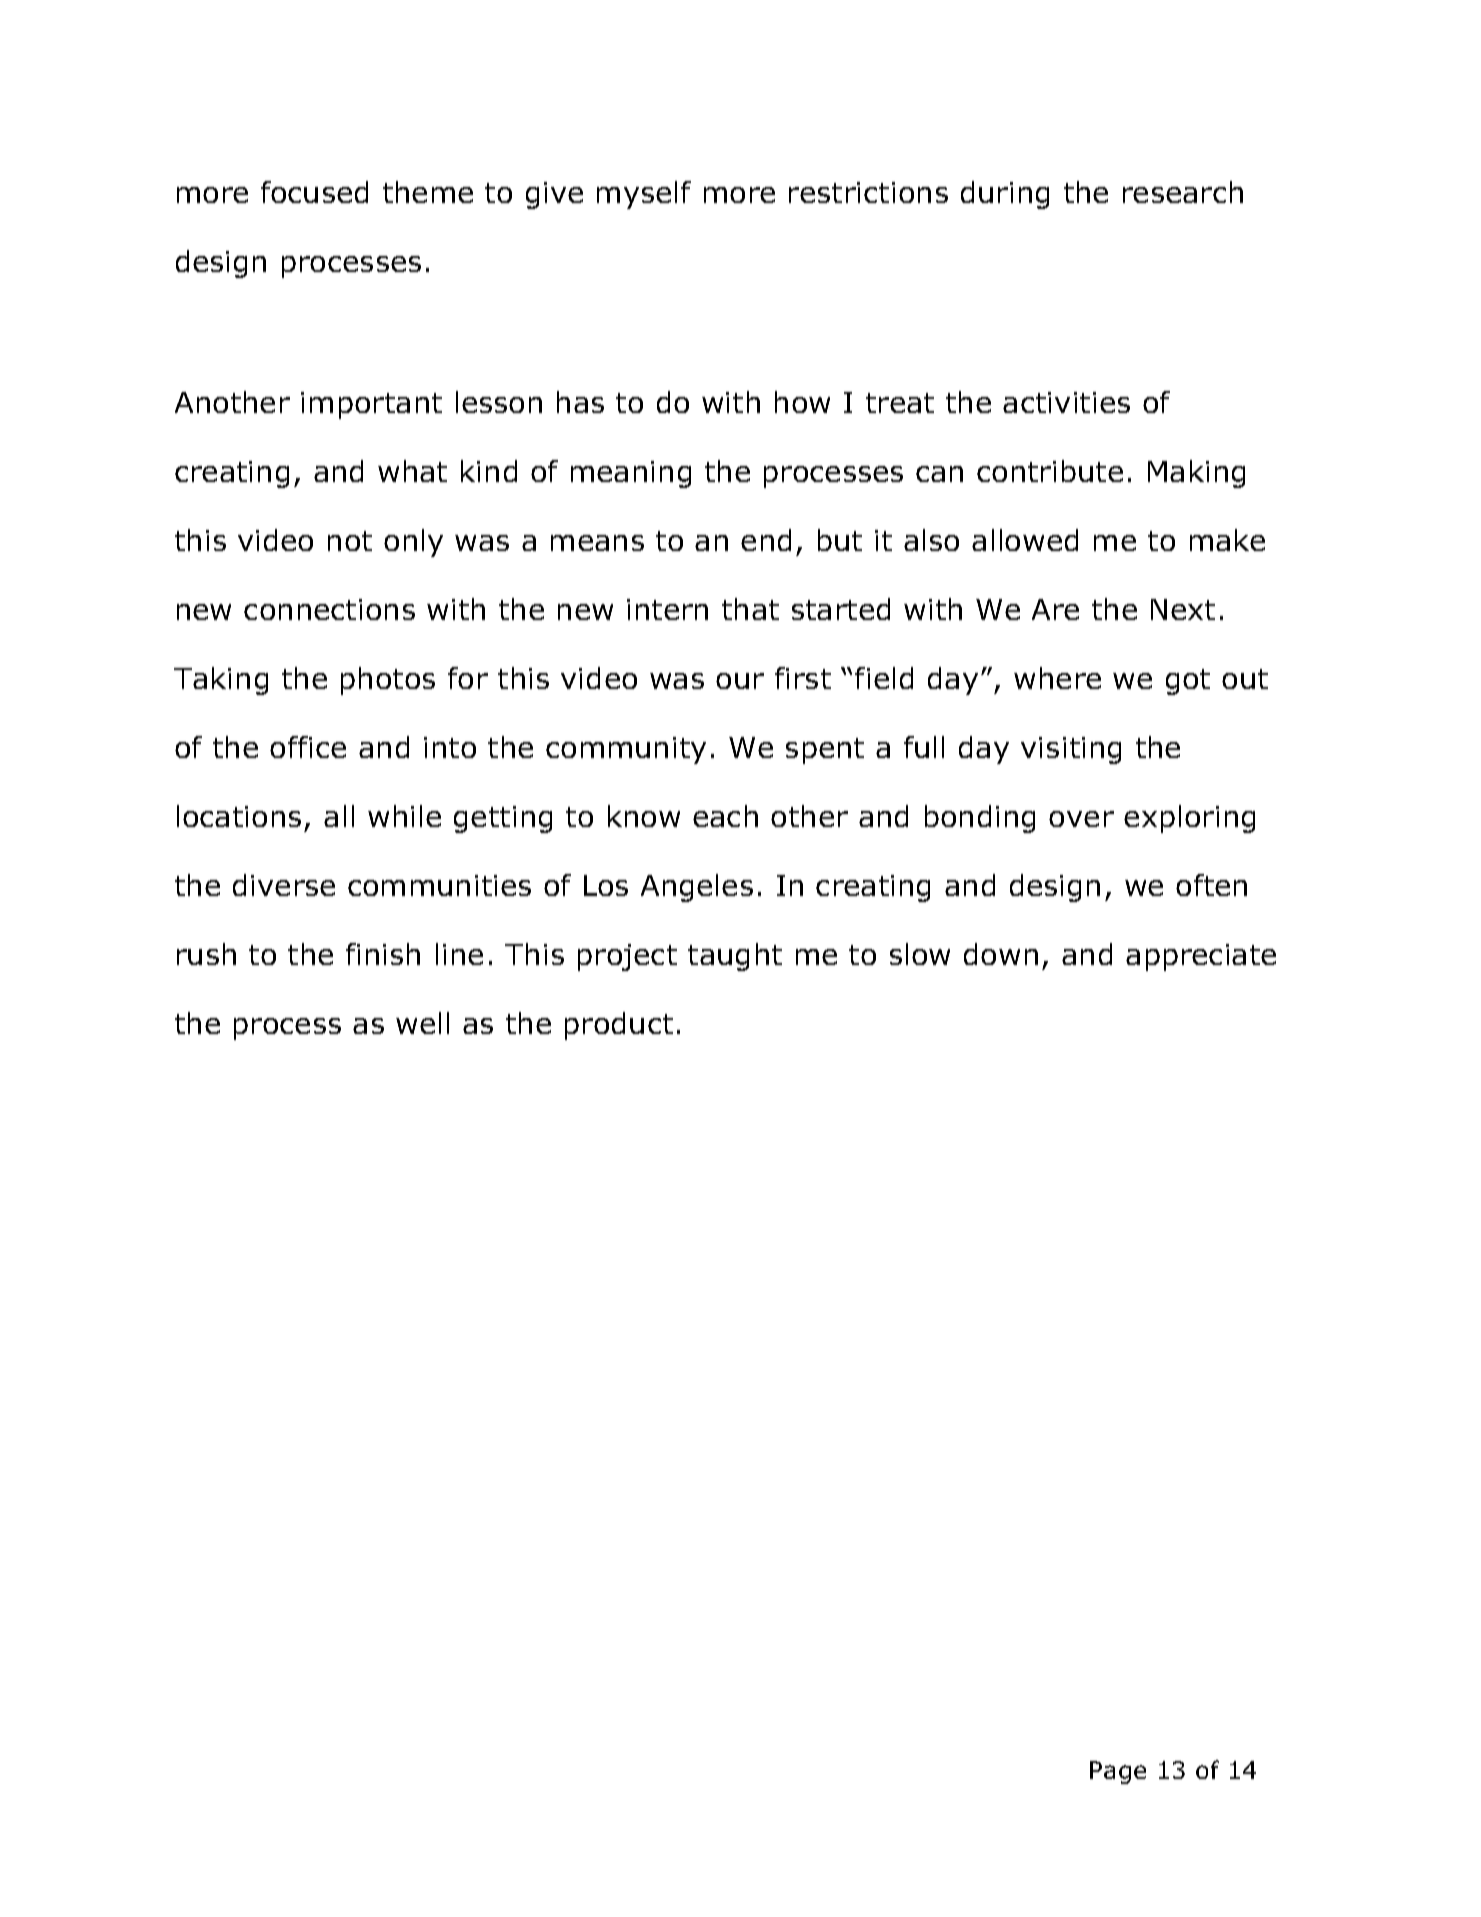 This page has height=1917, width=1481. I want to click on our, so click(740, 681).
